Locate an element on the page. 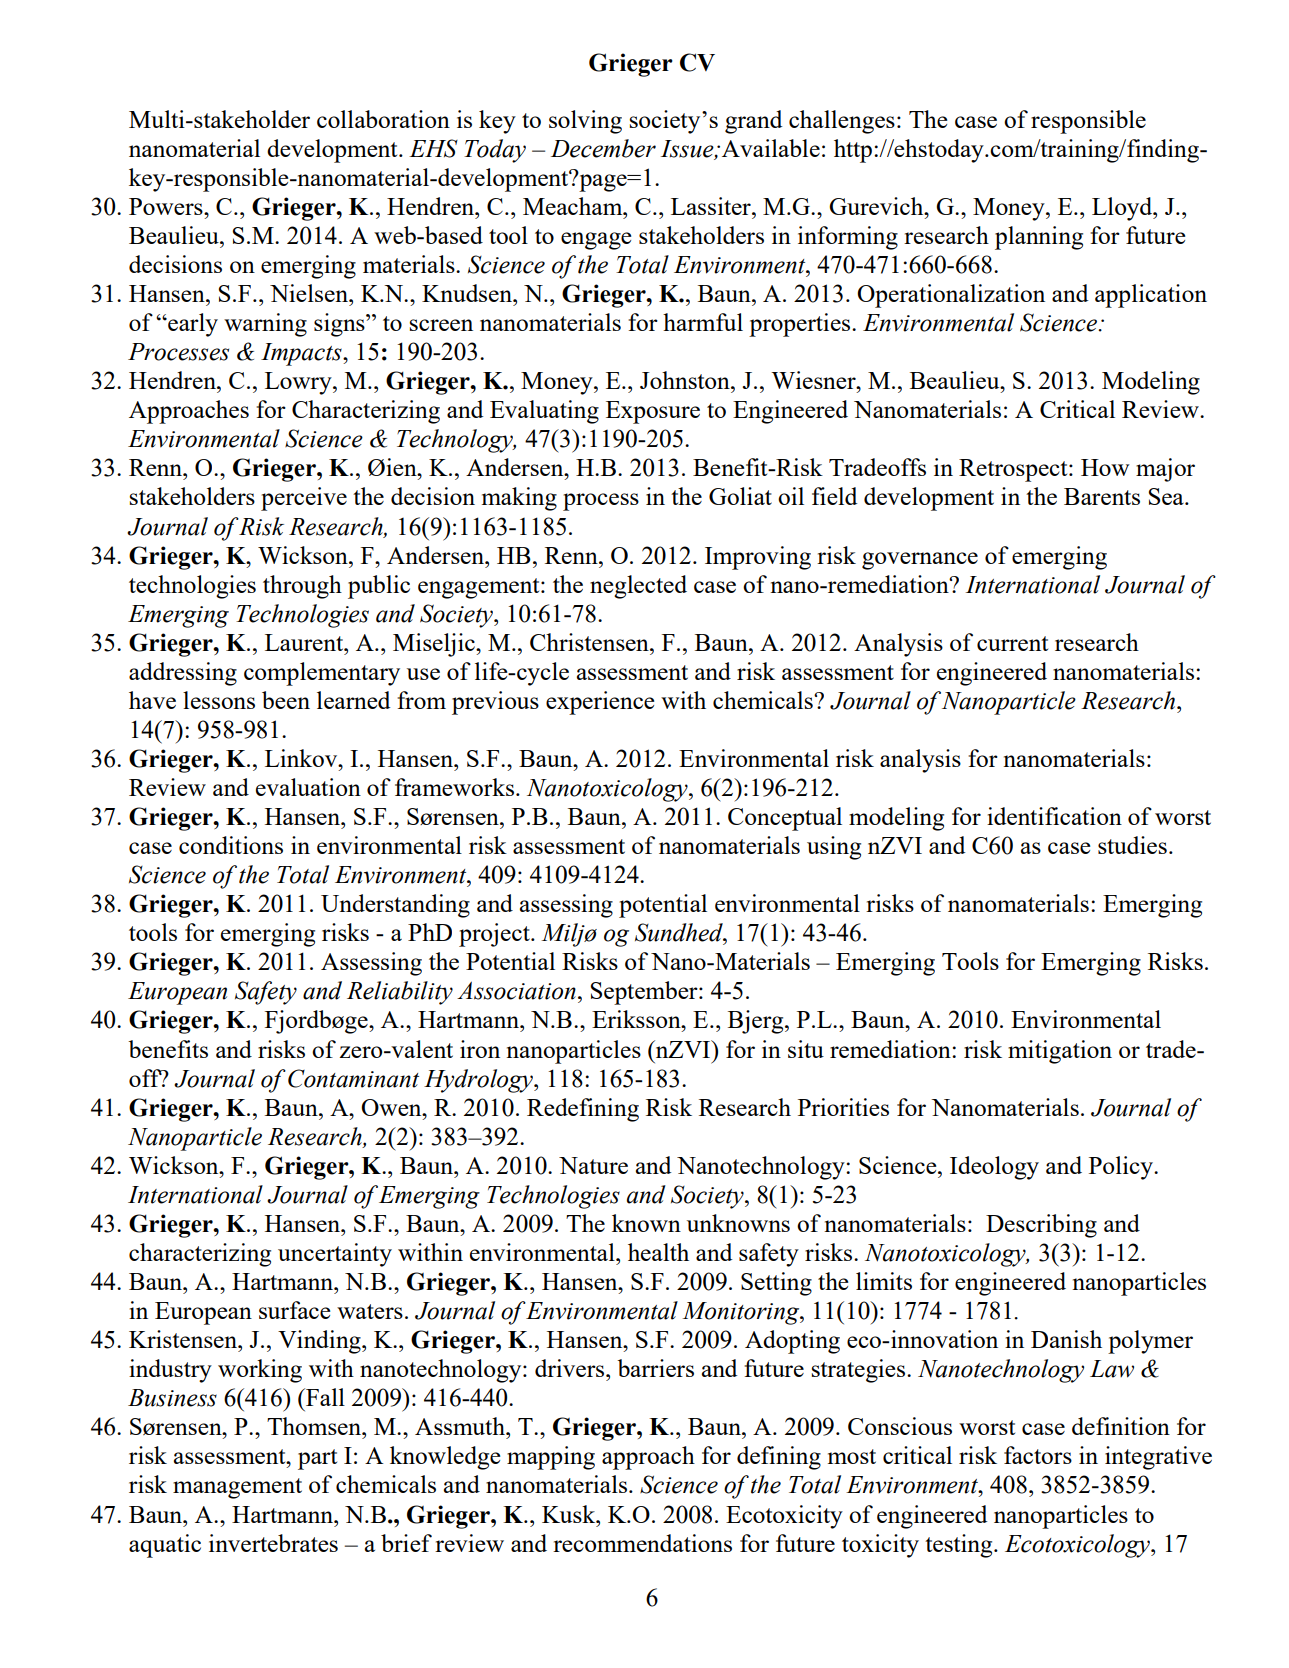 The width and height of the page is (1289, 1668). management is located at coordinates (237, 1488).
